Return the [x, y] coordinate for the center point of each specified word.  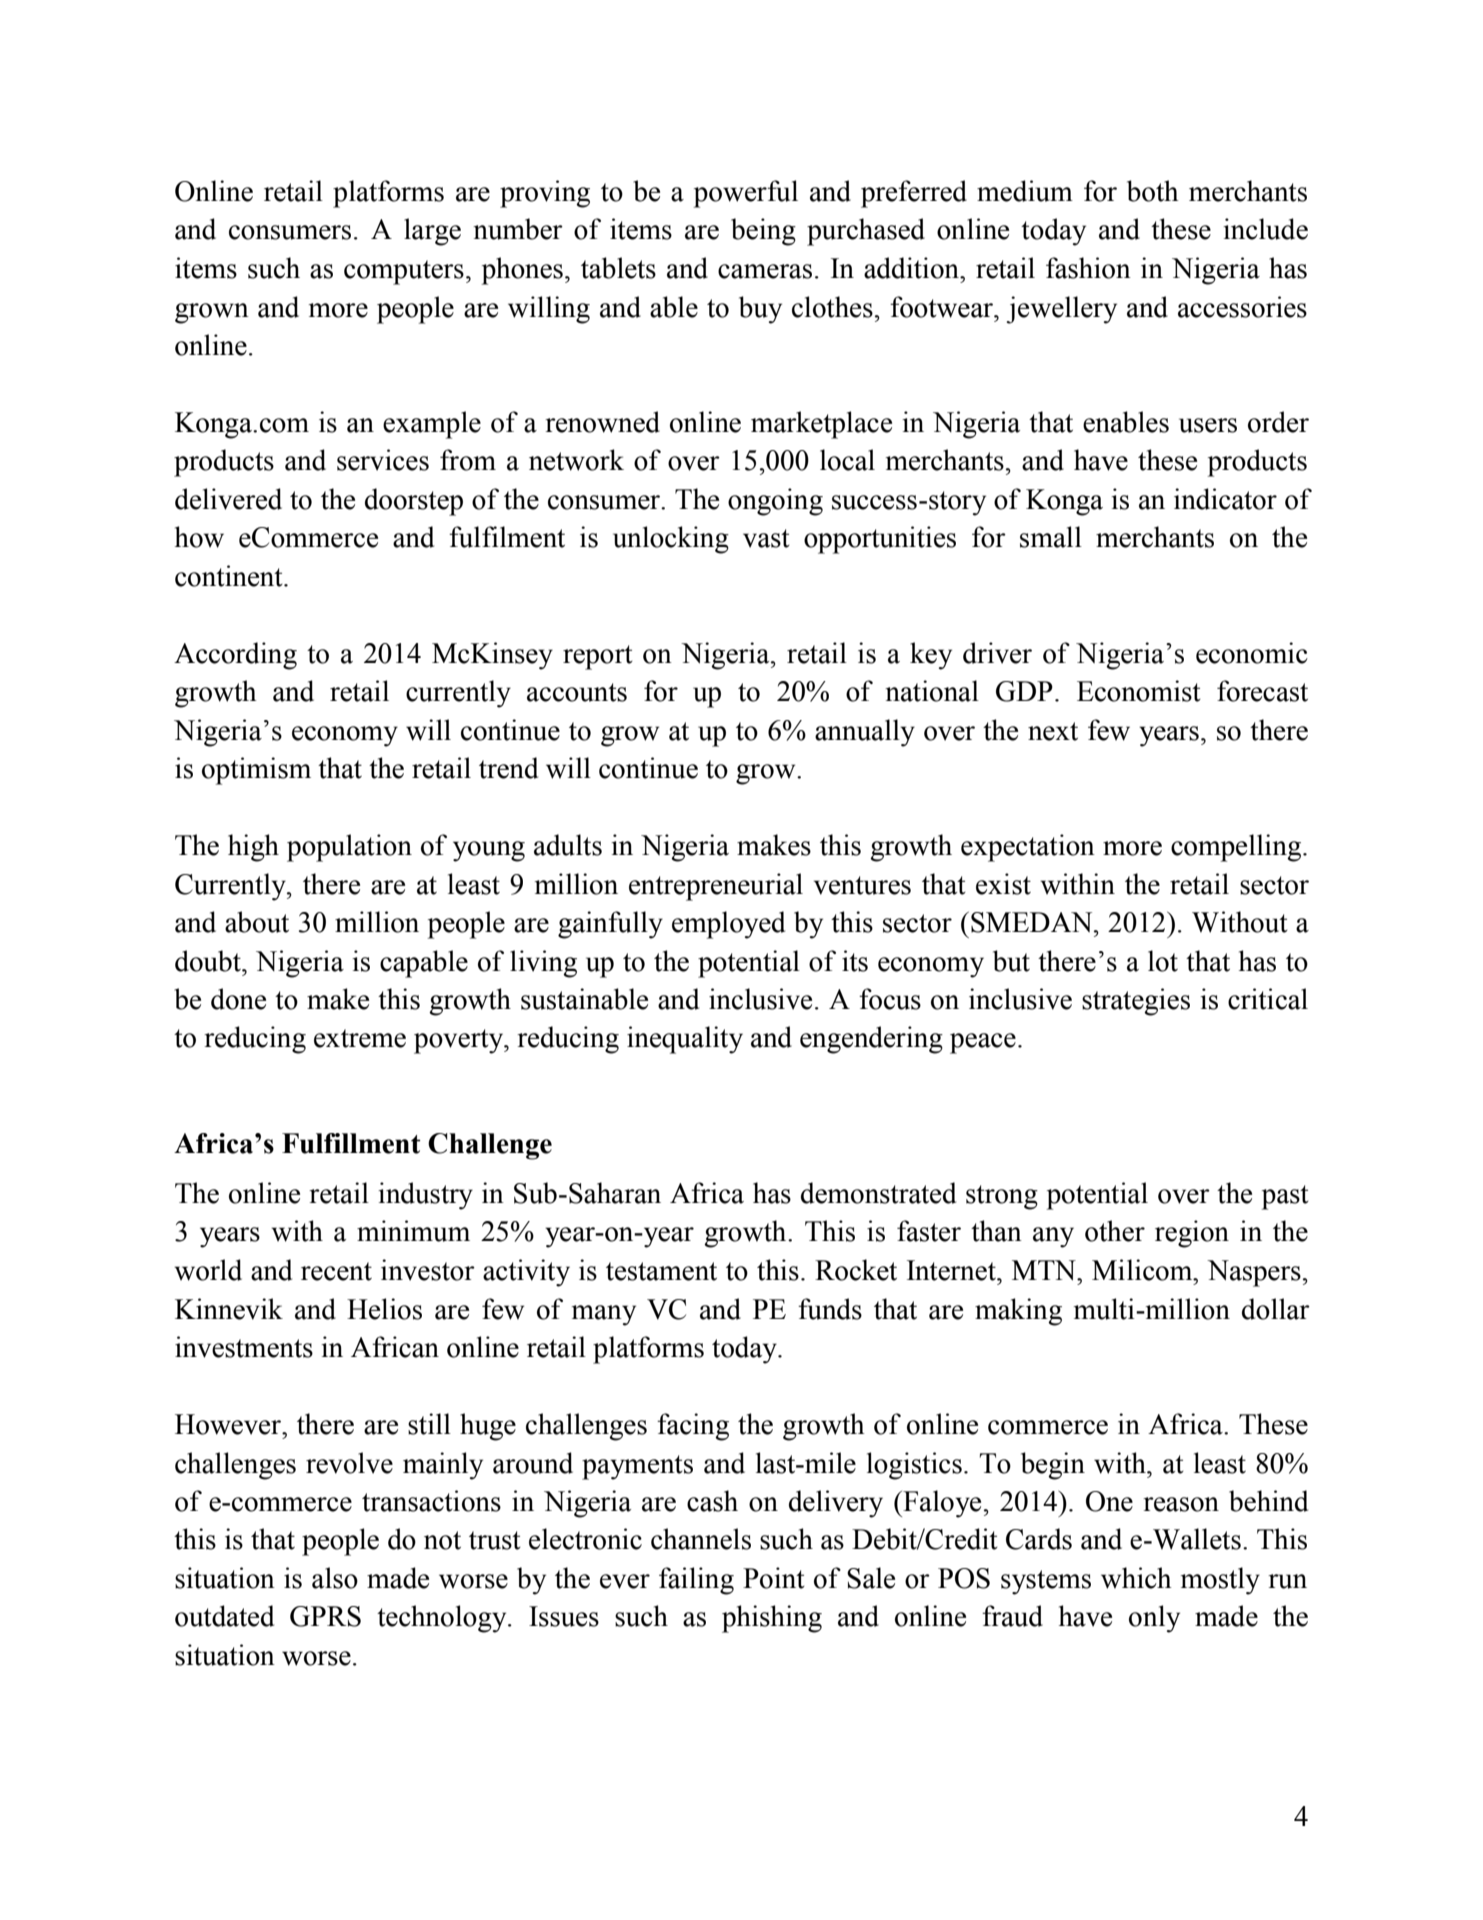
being [763, 232]
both [1153, 191]
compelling [1237, 848]
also [335, 1578]
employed [728, 925]
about [257, 922]
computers [404, 272]
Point [774, 1578]
